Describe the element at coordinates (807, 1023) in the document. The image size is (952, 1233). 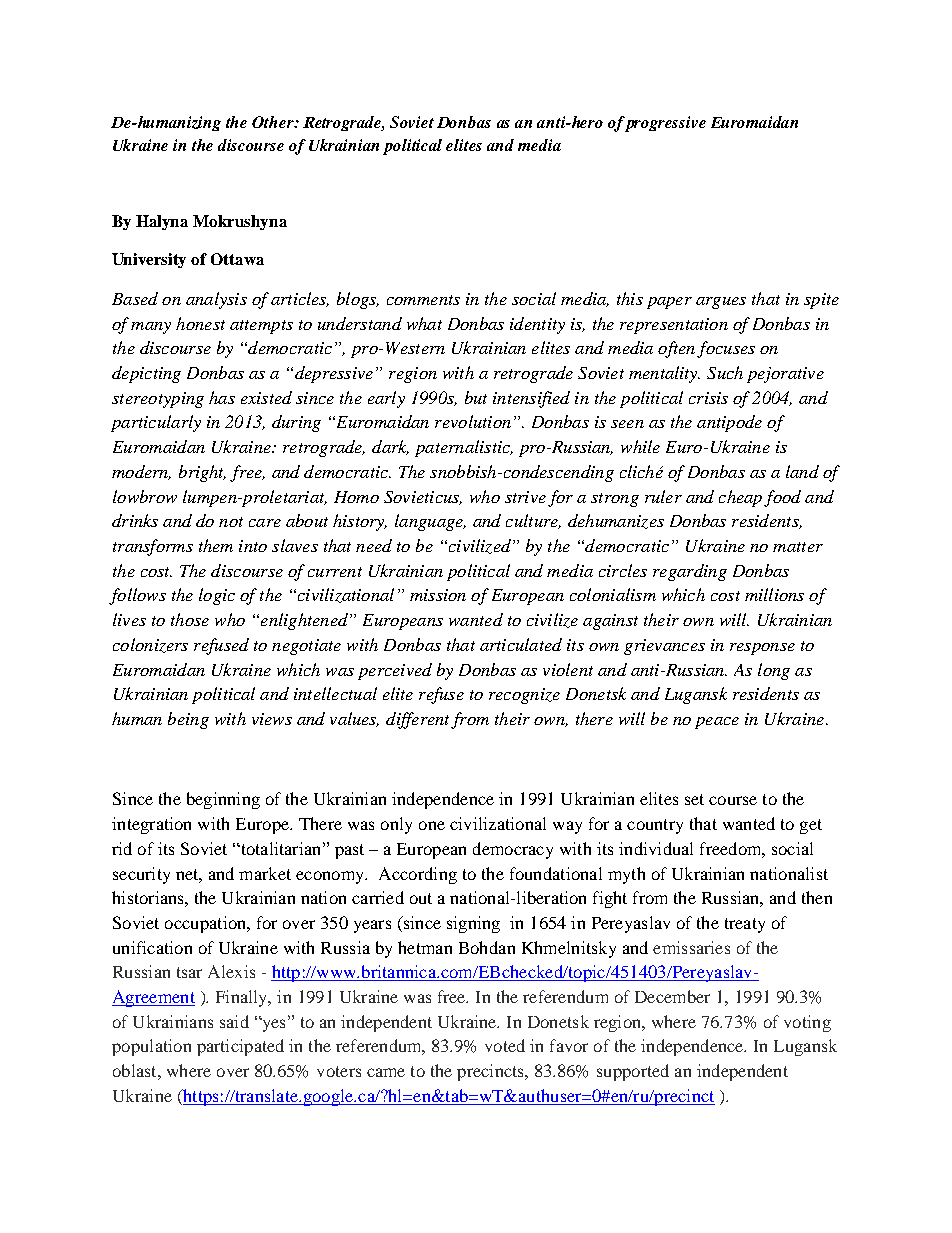
I see `voting` at that location.
